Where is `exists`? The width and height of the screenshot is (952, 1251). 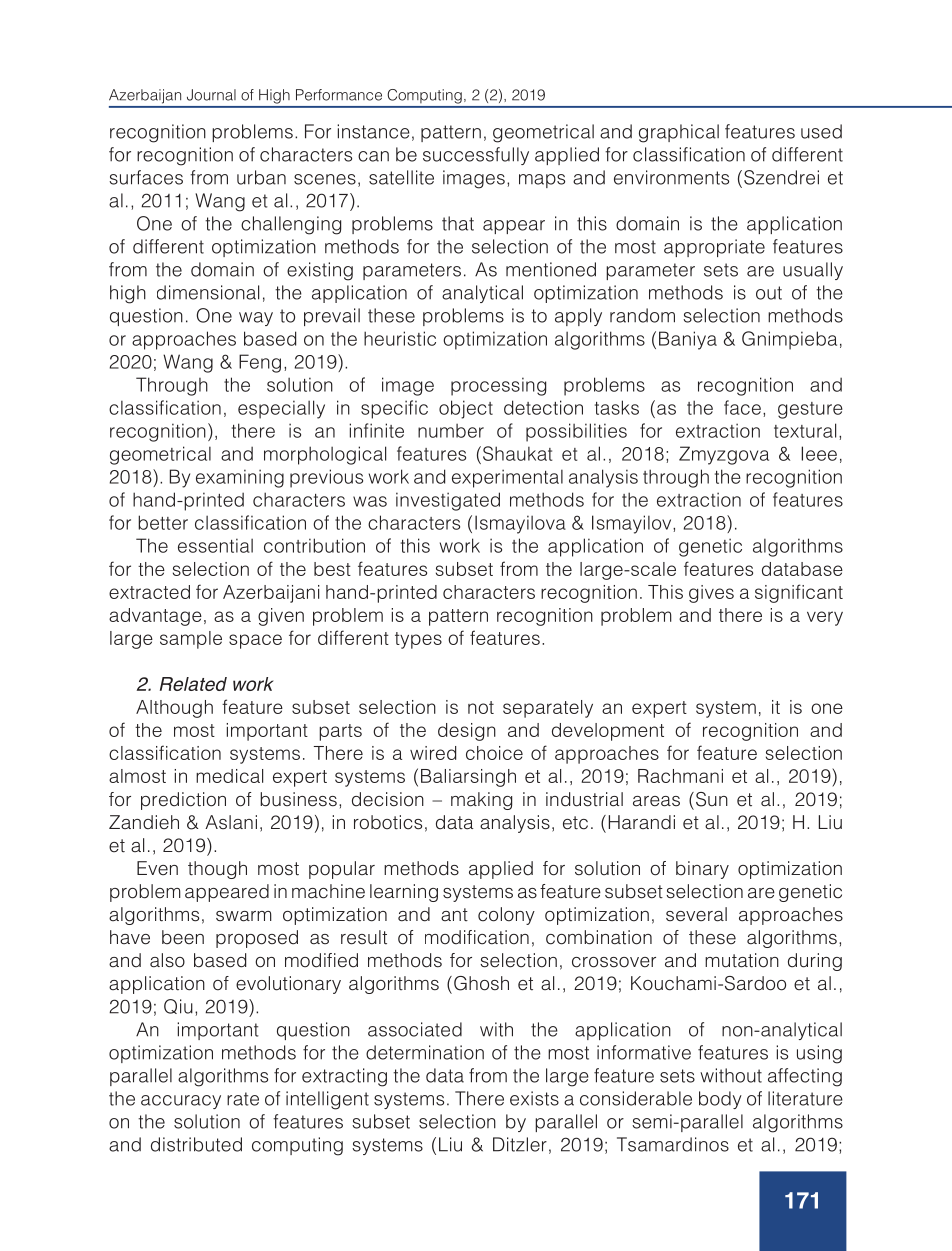 exists is located at coordinates (534, 1098).
